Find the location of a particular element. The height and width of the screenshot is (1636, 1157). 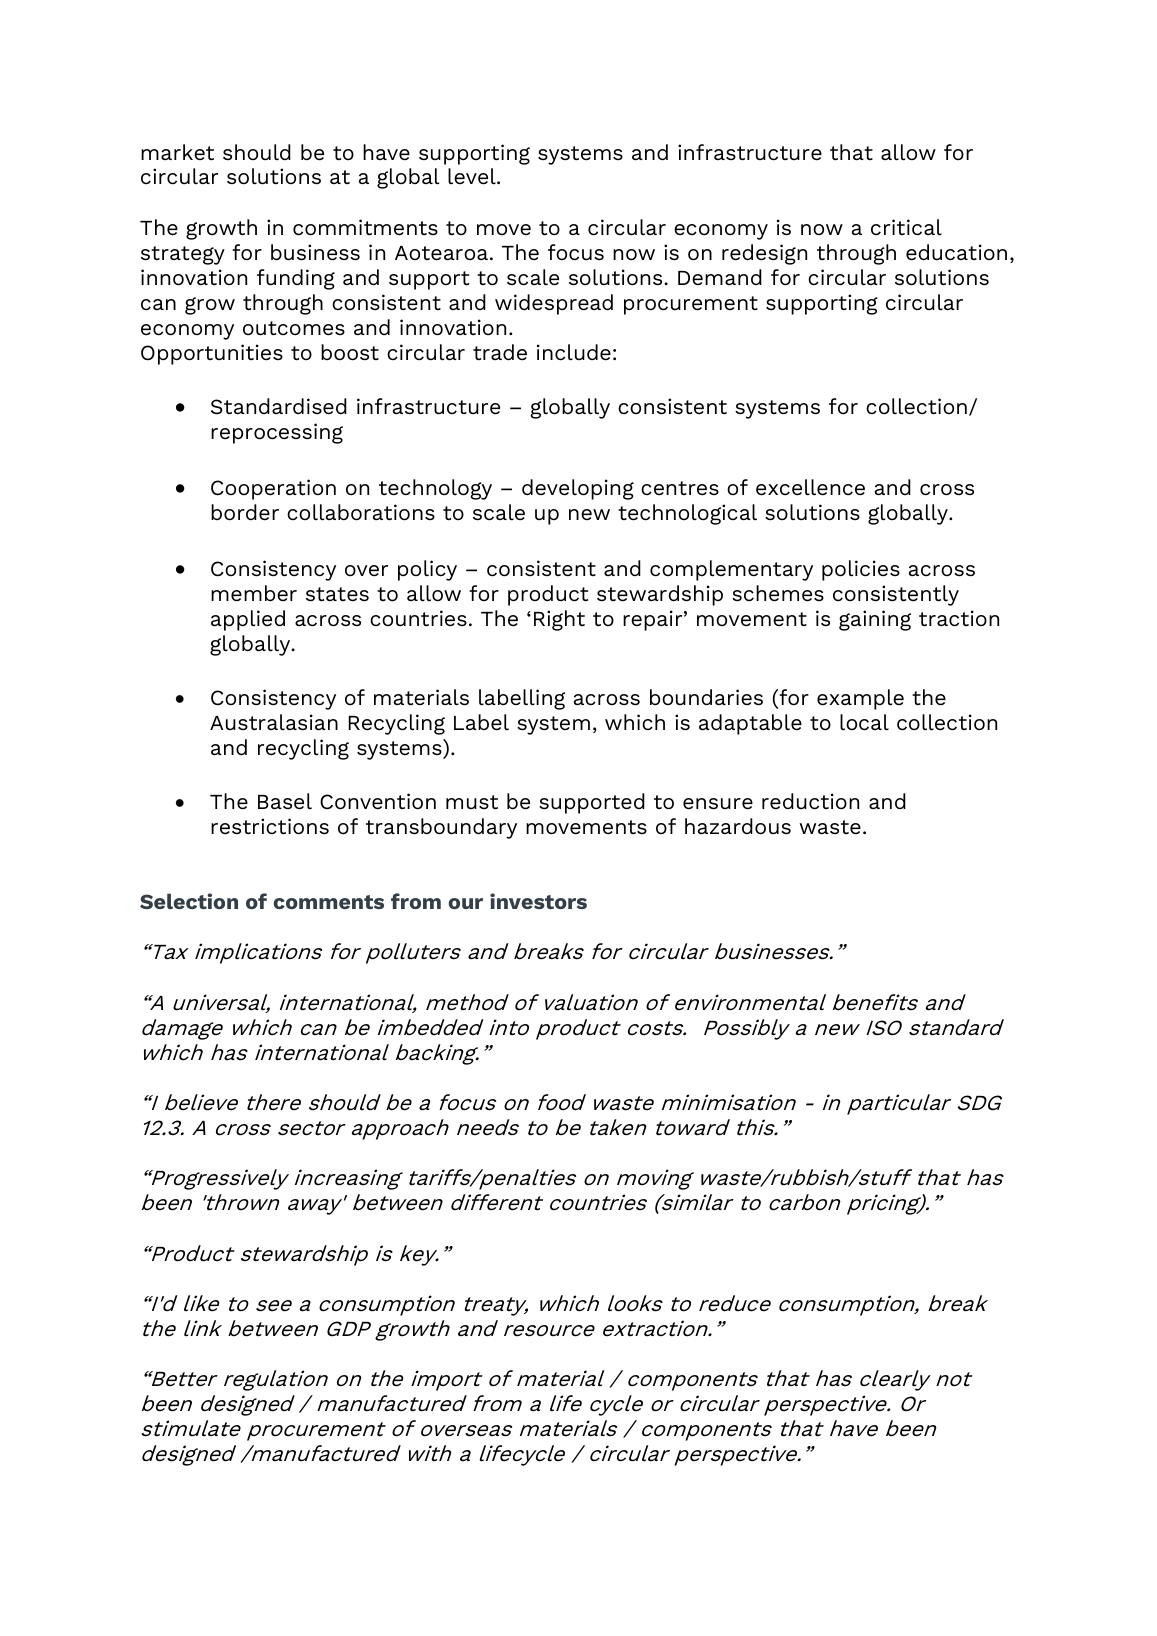

critical is located at coordinates (906, 227).
